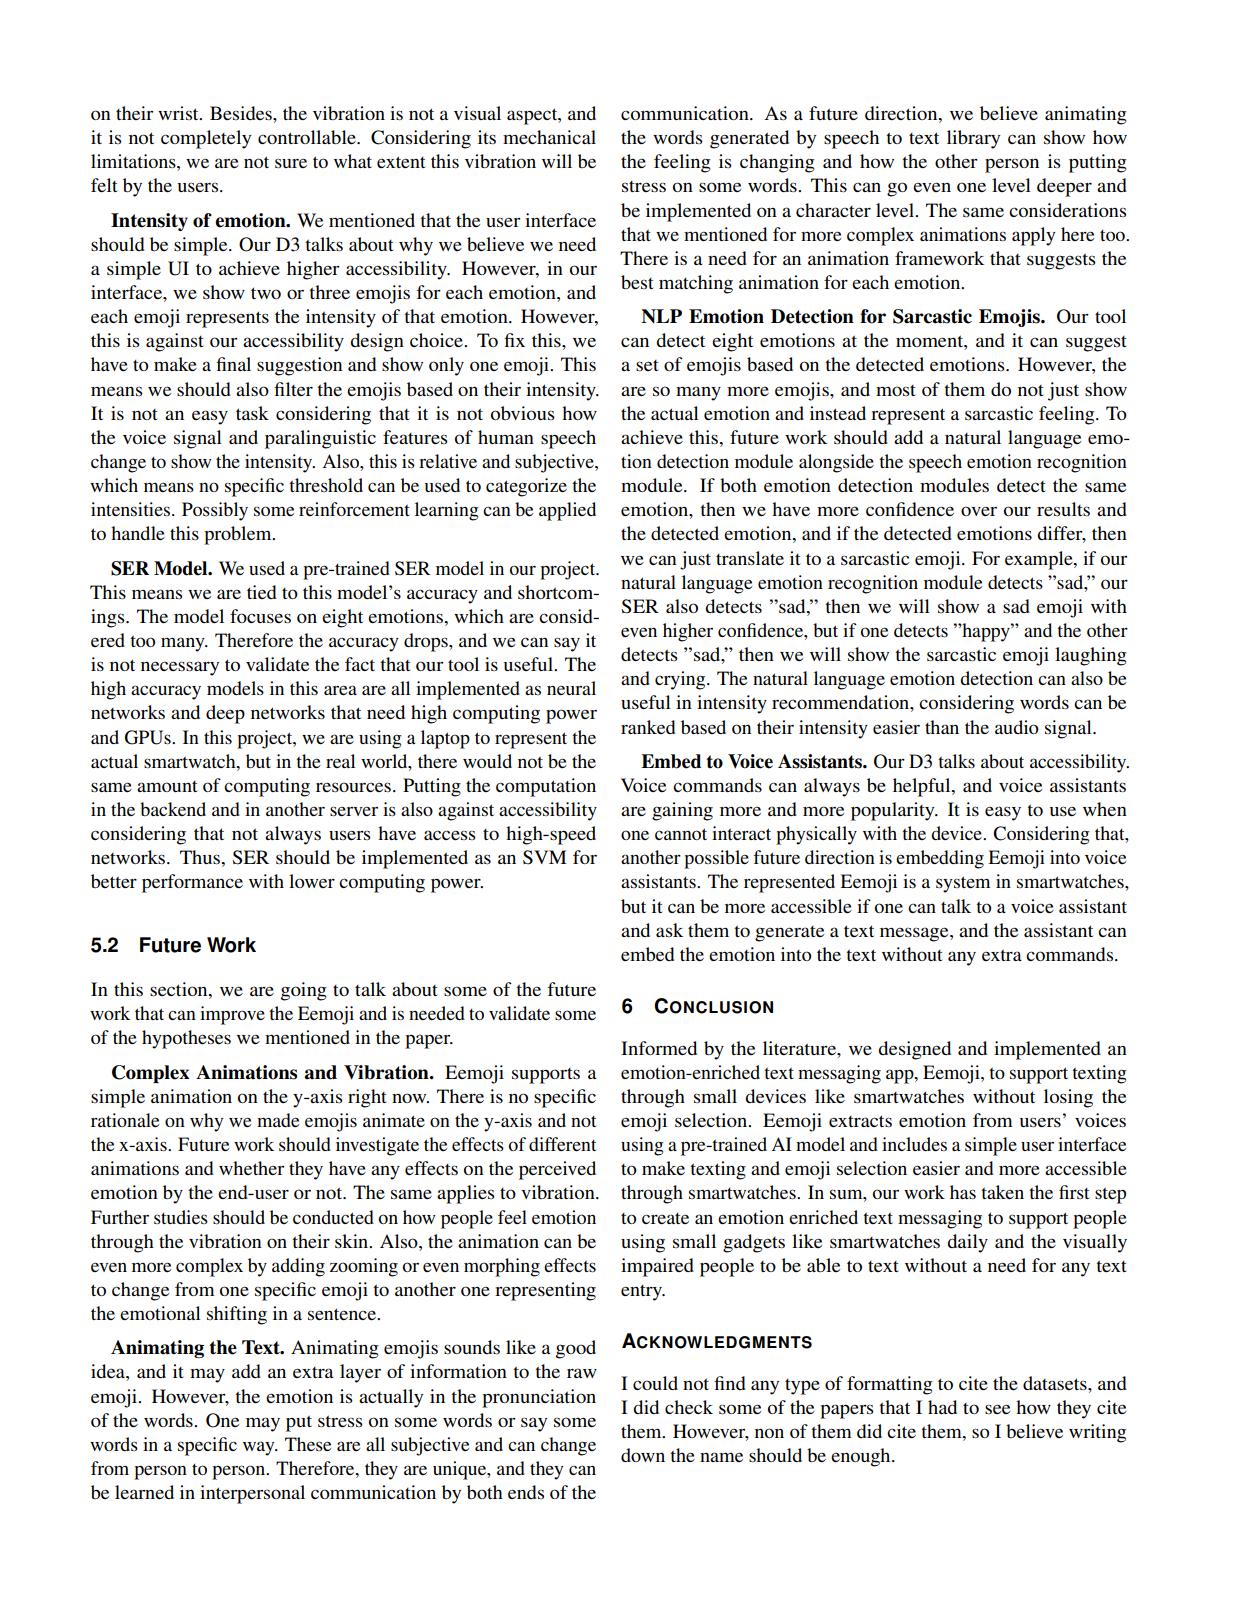 This image has height=1599, width=1236. I want to click on library, so click(973, 139).
